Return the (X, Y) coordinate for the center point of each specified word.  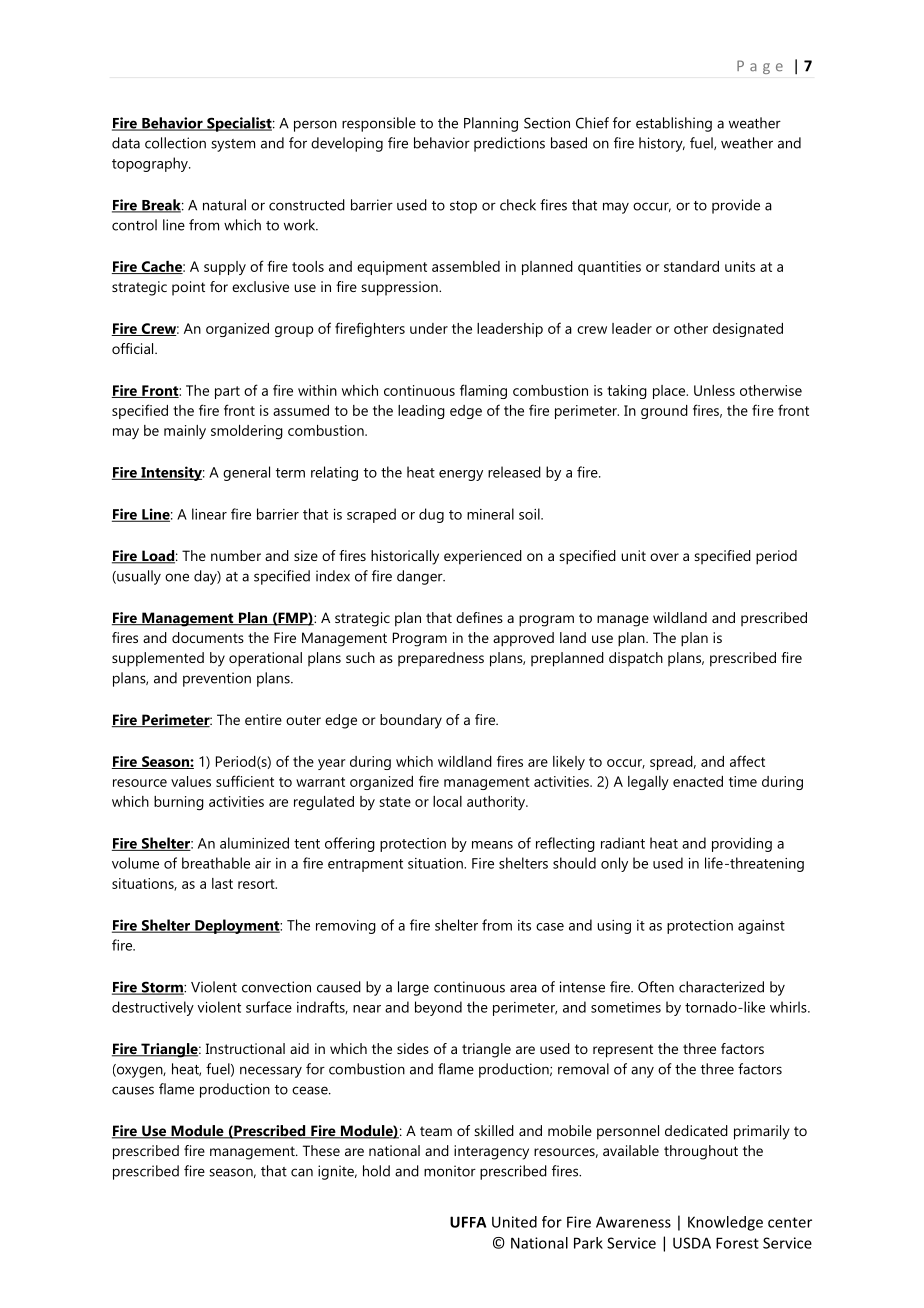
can (302, 1172)
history (662, 144)
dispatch (636, 659)
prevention (217, 679)
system (233, 145)
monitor (450, 1171)
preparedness (441, 659)
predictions (509, 144)
